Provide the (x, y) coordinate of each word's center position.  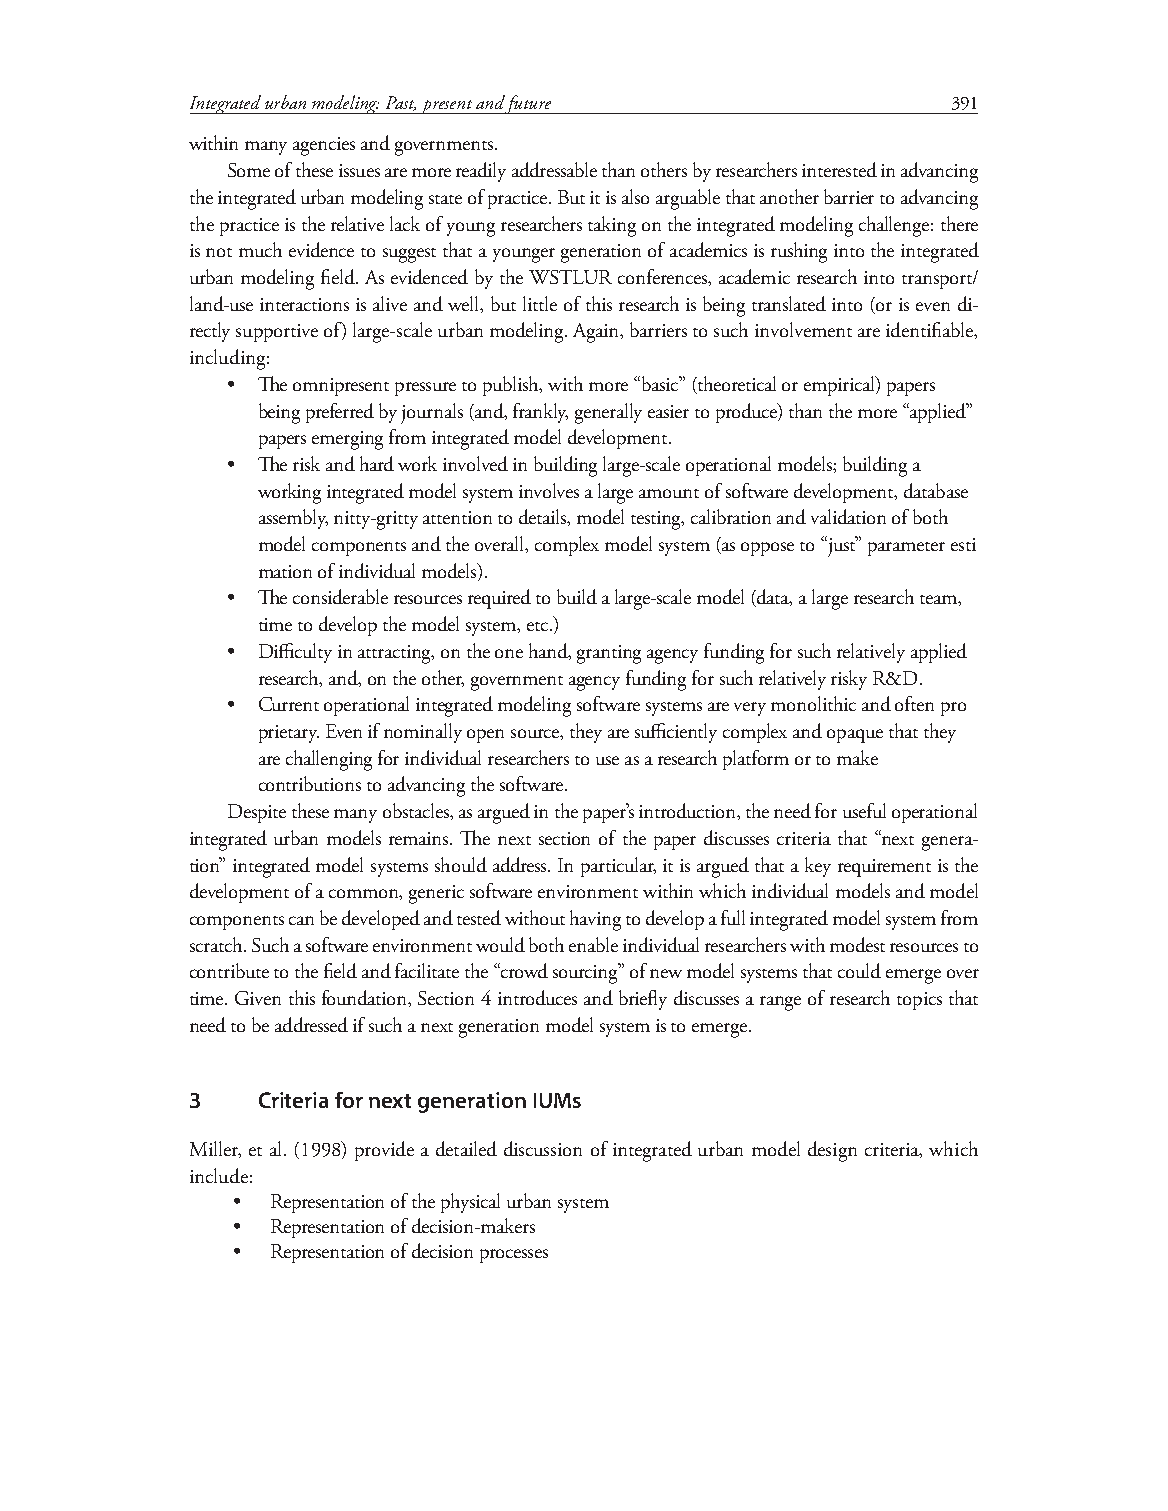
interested (839, 169)
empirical (840, 386)
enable (593, 944)
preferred (340, 413)
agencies (324, 146)
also (635, 196)
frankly (540, 413)
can (301, 920)
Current (289, 704)
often (914, 703)
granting (609, 654)
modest (857, 944)
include (219, 1175)
